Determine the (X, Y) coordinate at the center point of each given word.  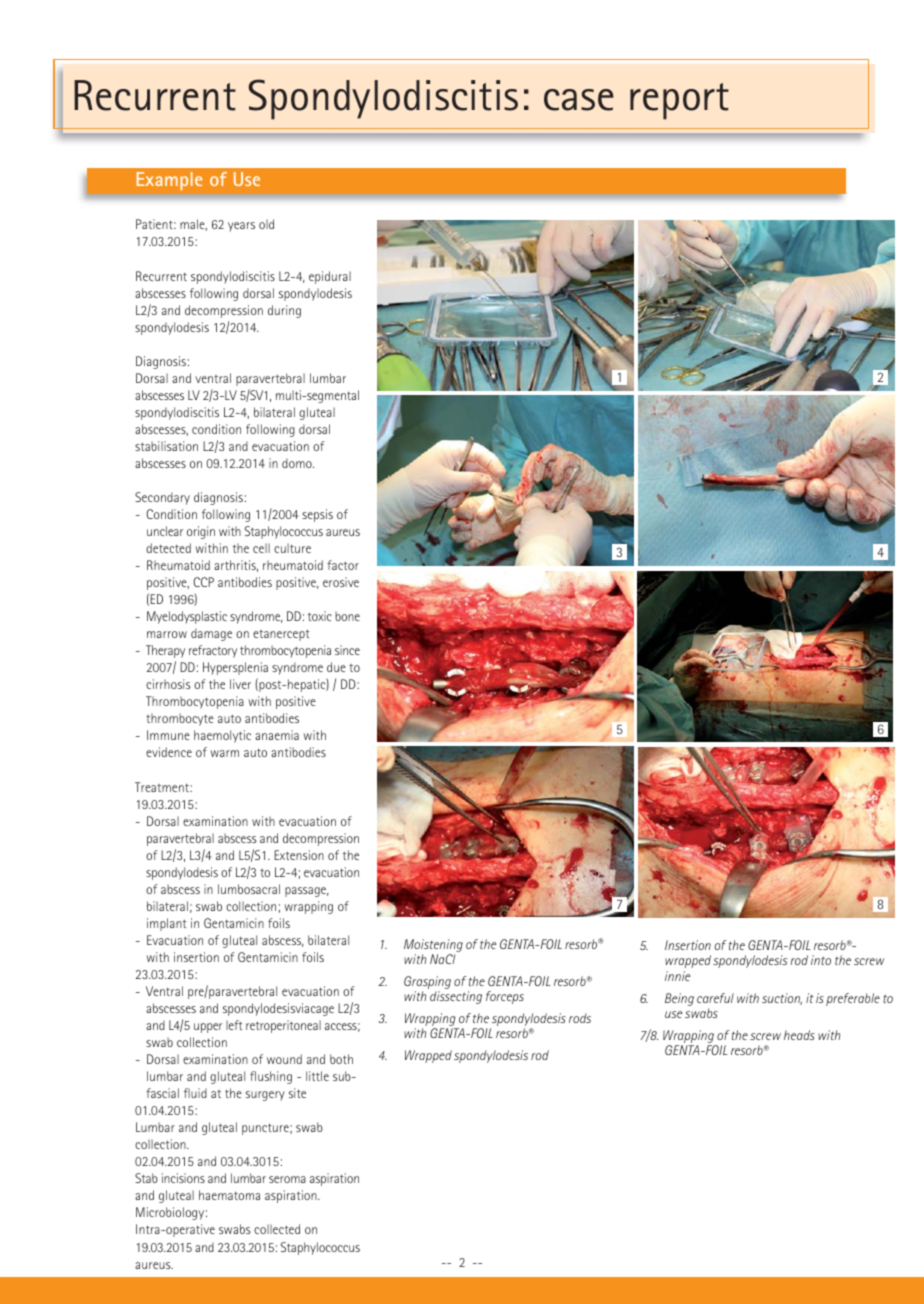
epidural (330, 277)
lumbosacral (249, 889)
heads (799, 1035)
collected (277, 1229)
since (347, 650)
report (679, 101)
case (579, 100)
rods (580, 1018)
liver (240, 684)
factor (343, 565)
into (821, 960)
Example (169, 181)
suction (782, 999)
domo (298, 463)
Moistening (433, 945)
